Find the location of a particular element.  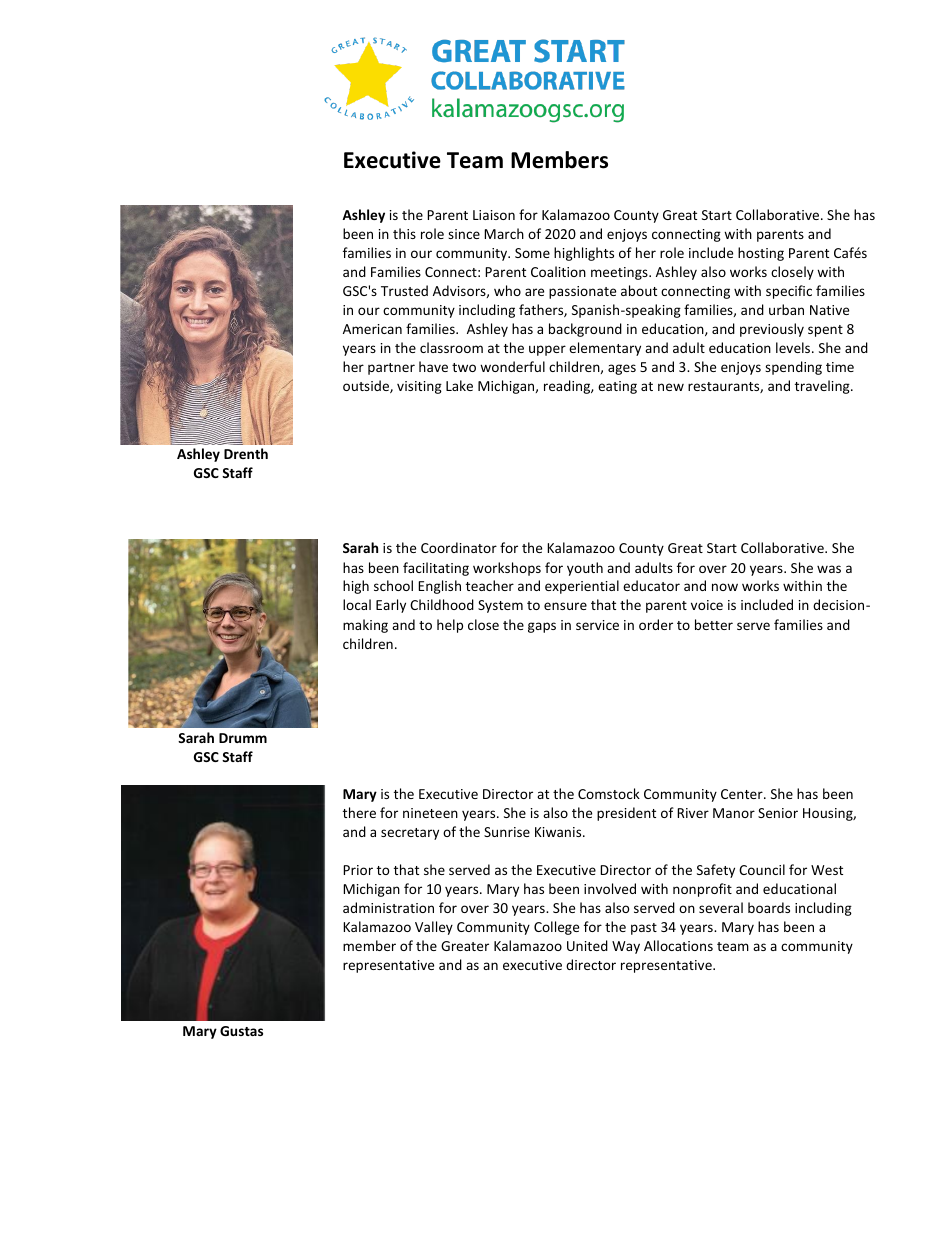

College is located at coordinates (556, 928).
